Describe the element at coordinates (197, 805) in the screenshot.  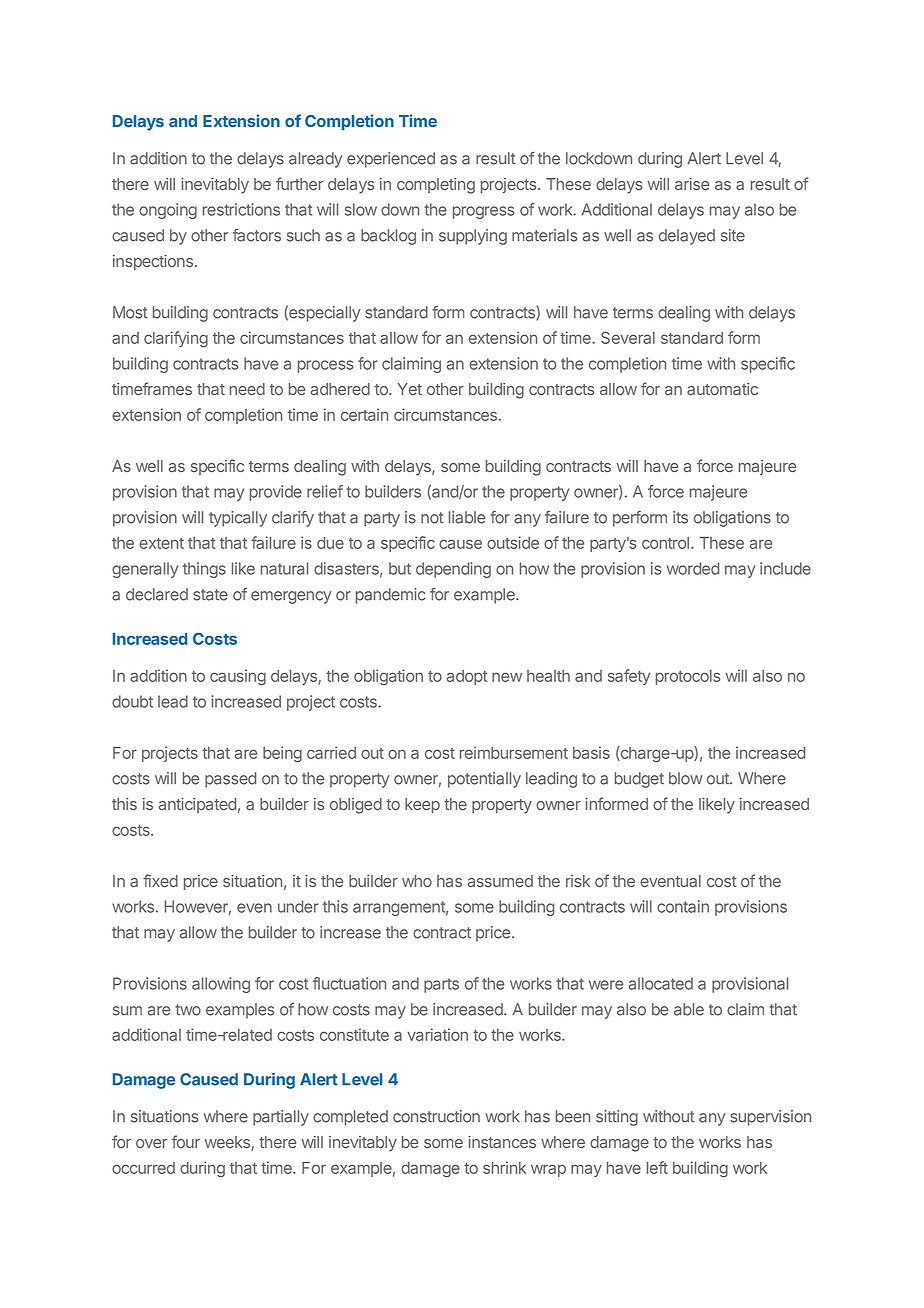
I see `anticipated` at that location.
